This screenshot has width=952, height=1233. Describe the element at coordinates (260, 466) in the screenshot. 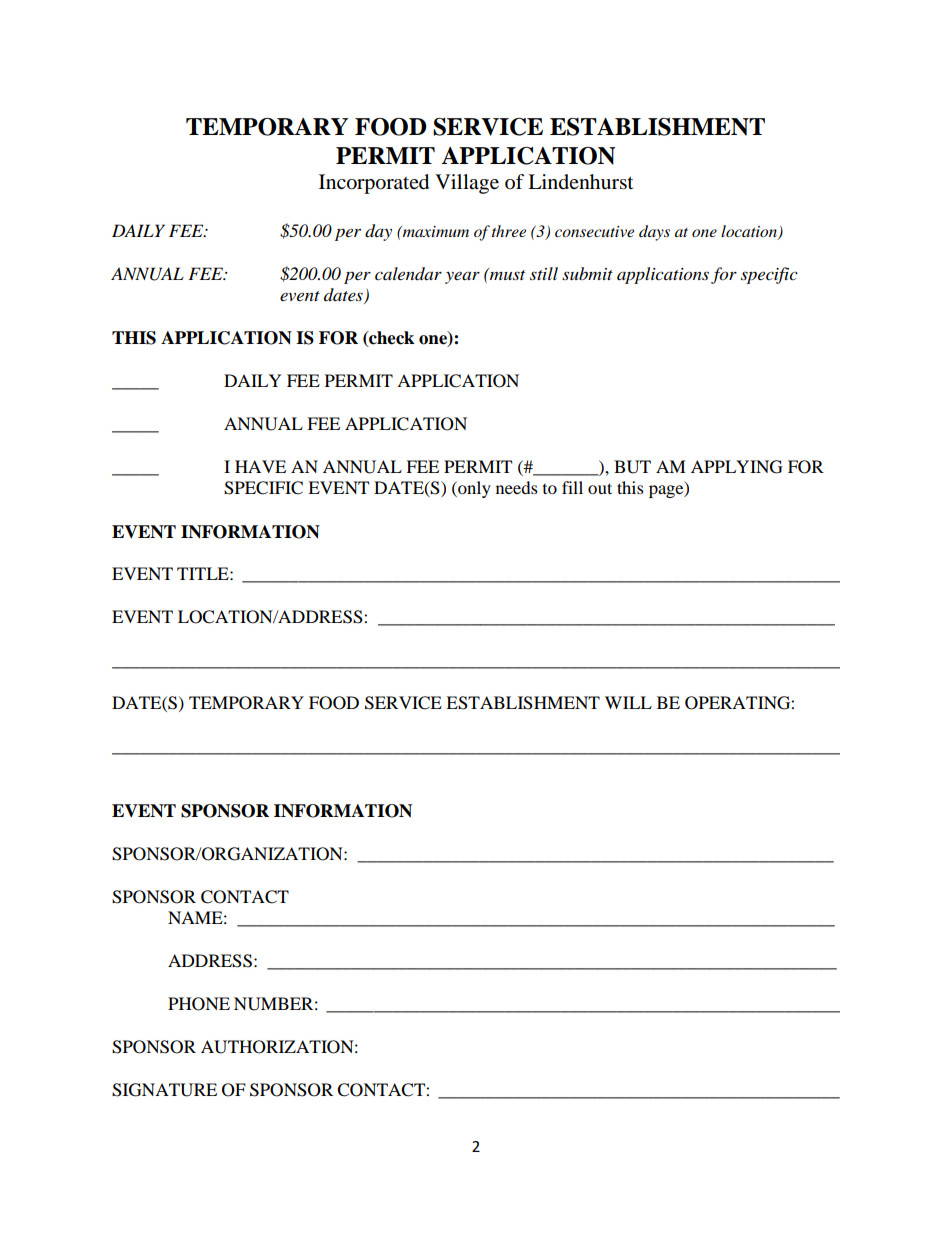

I see `HAVE` at that location.
